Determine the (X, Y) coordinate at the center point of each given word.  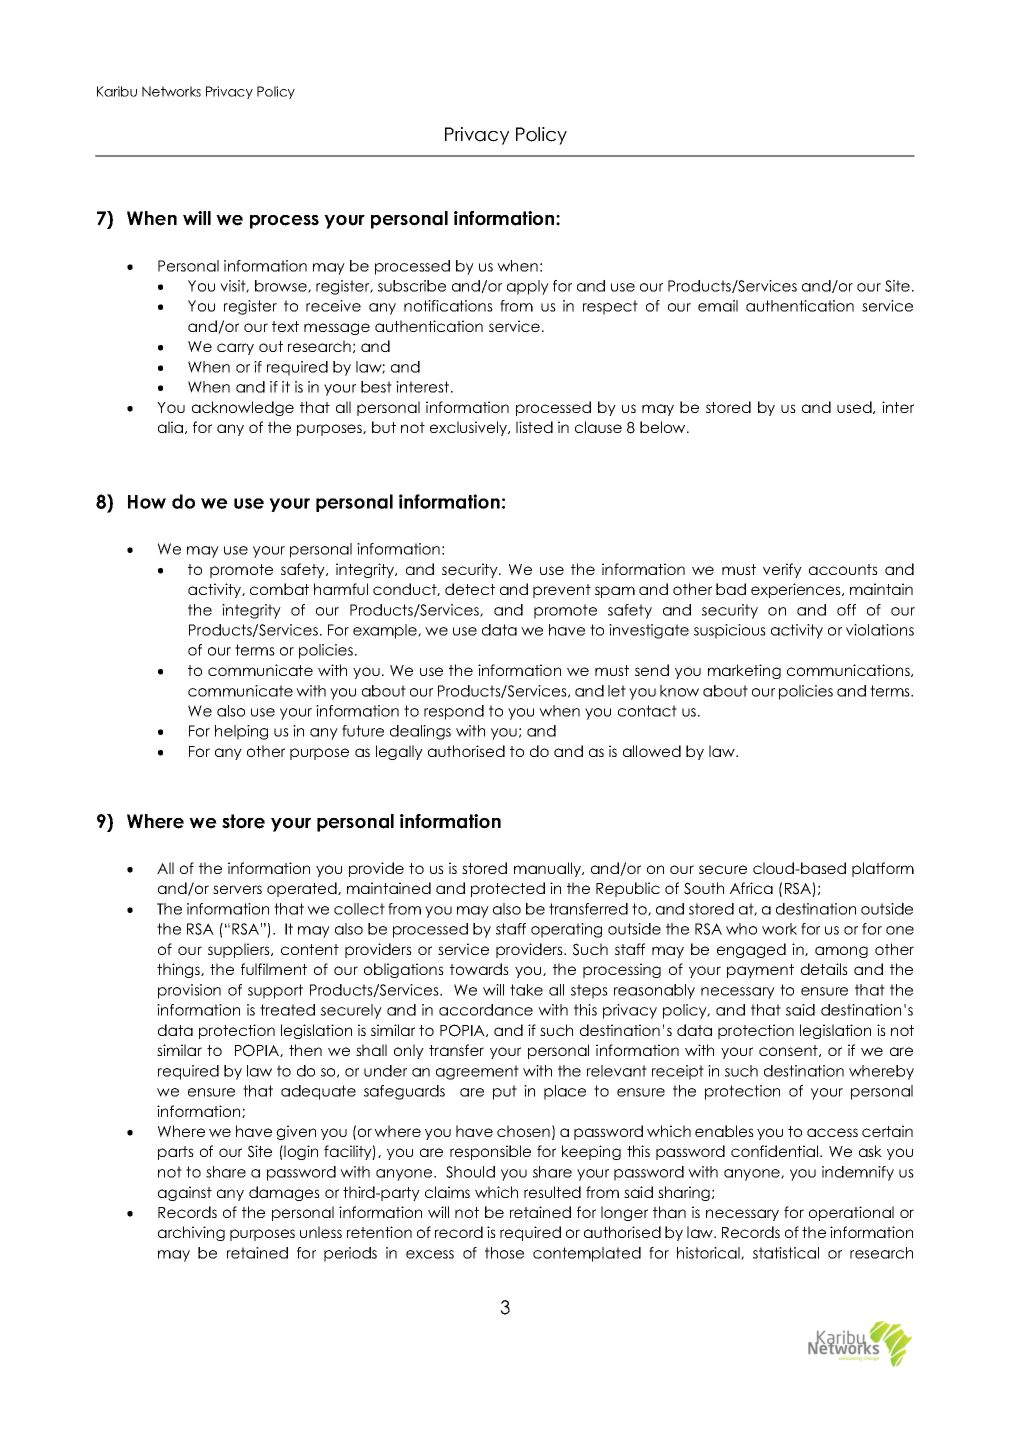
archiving (191, 1233)
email (718, 306)
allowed (652, 751)
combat (279, 589)
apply (528, 287)
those (504, 1253)
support (275, 991)
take (526, 990)
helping (241, 732)
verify (782, 570)
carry (235, 349)
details (824, 969)
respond (454, 712)
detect (470, 589)
